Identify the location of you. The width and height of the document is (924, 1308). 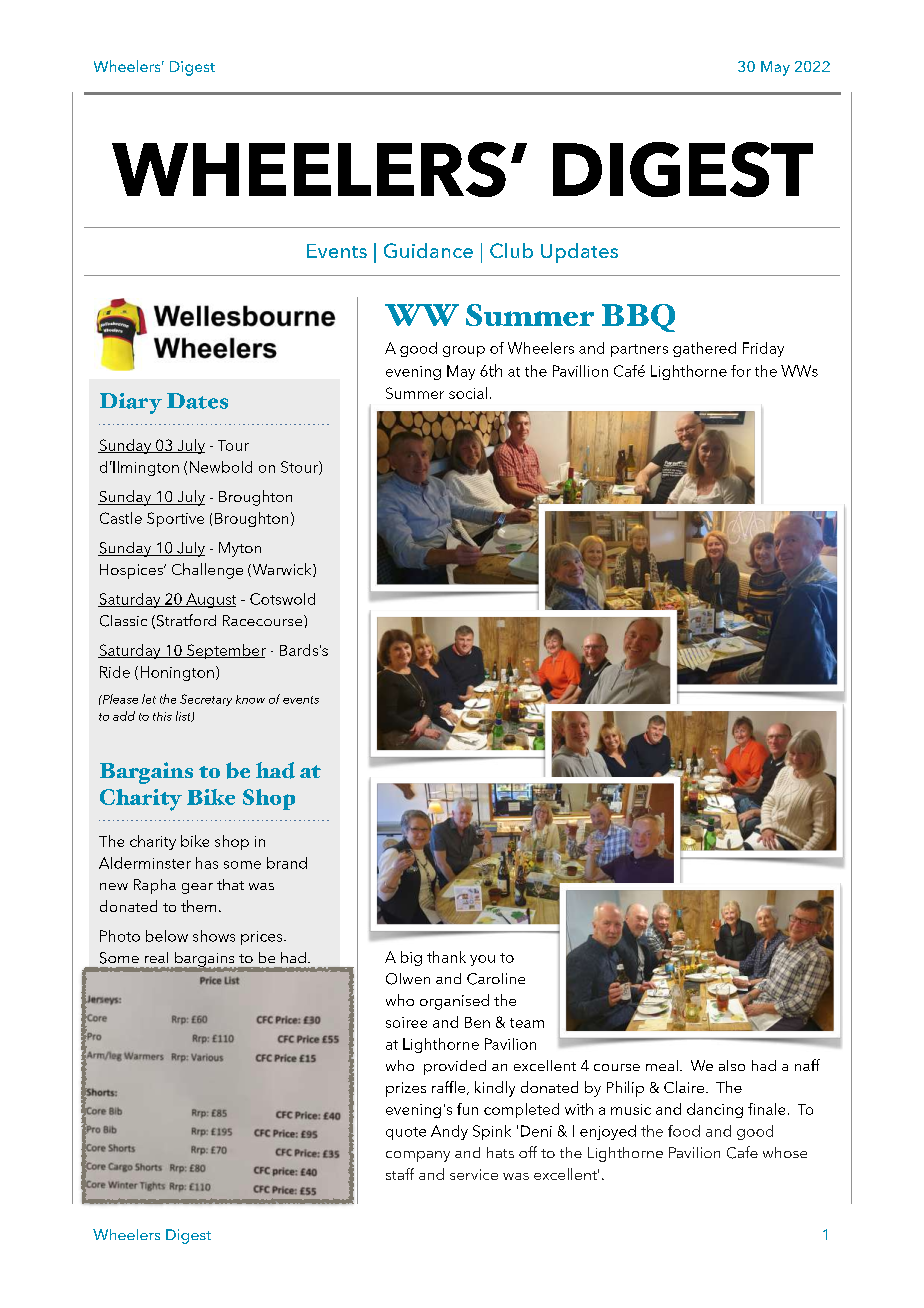
(482, 960).
